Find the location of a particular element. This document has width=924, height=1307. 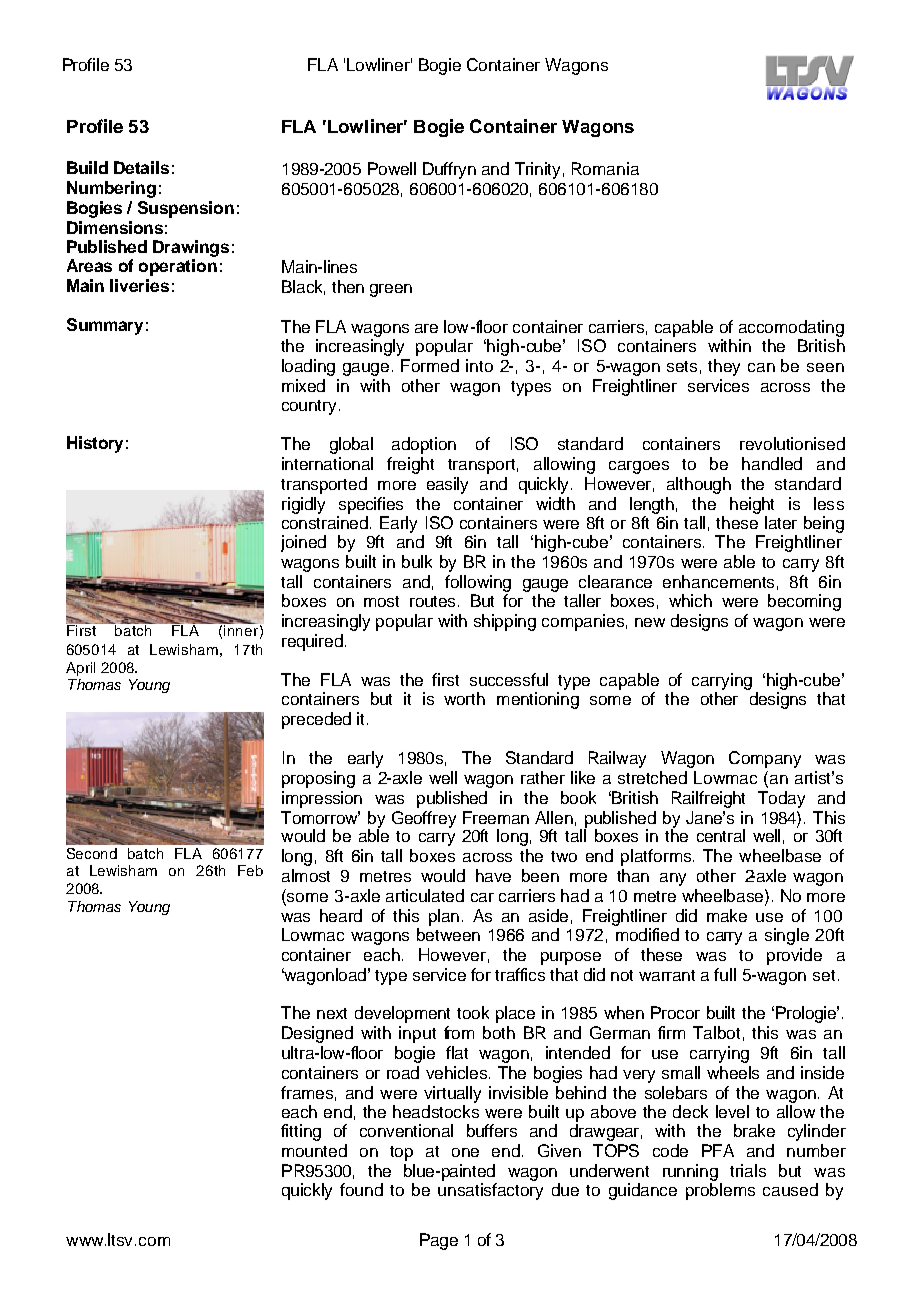

Feb is located at coordinates (250, 870).
